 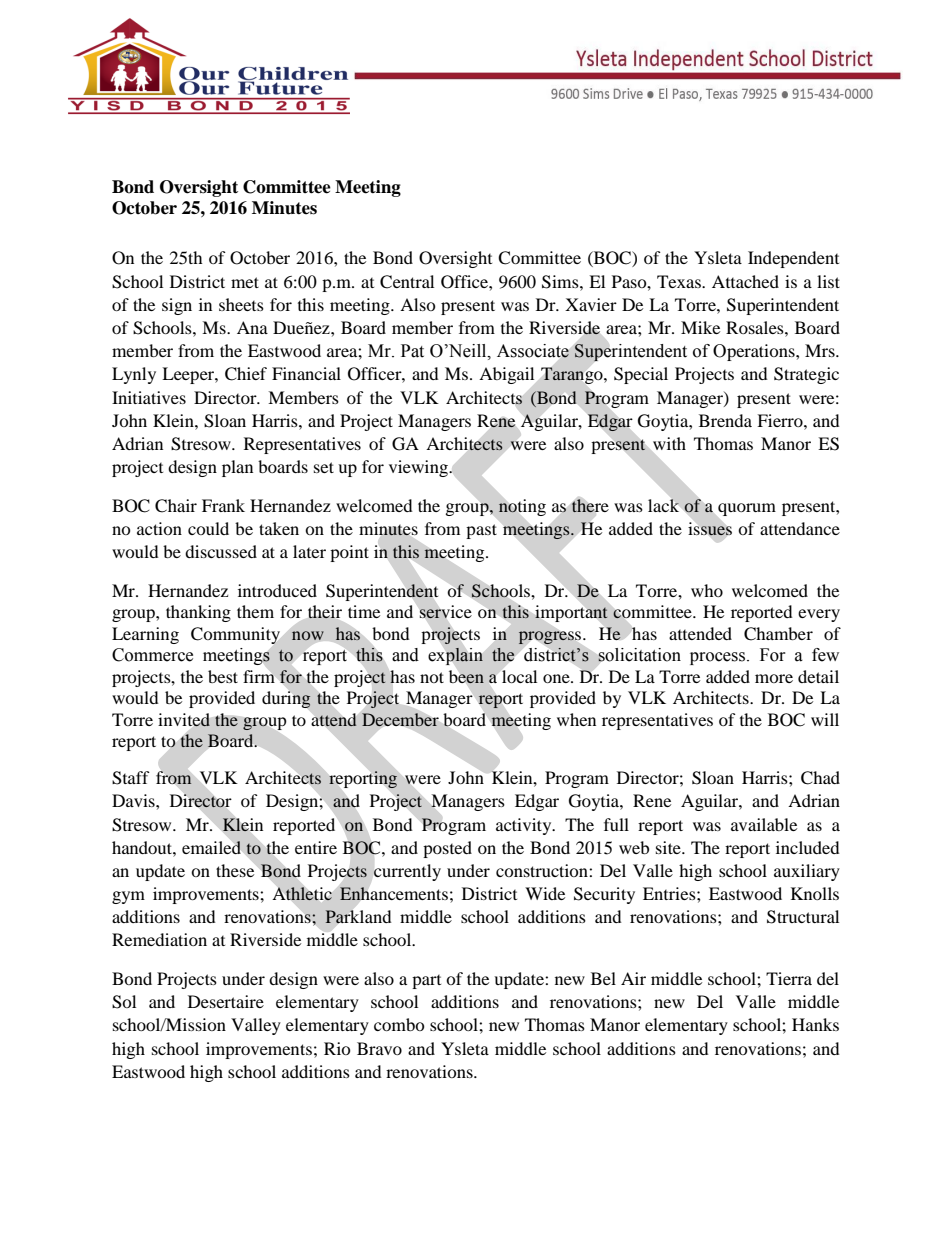 I want to click on available, so click(x=764, y=824).
